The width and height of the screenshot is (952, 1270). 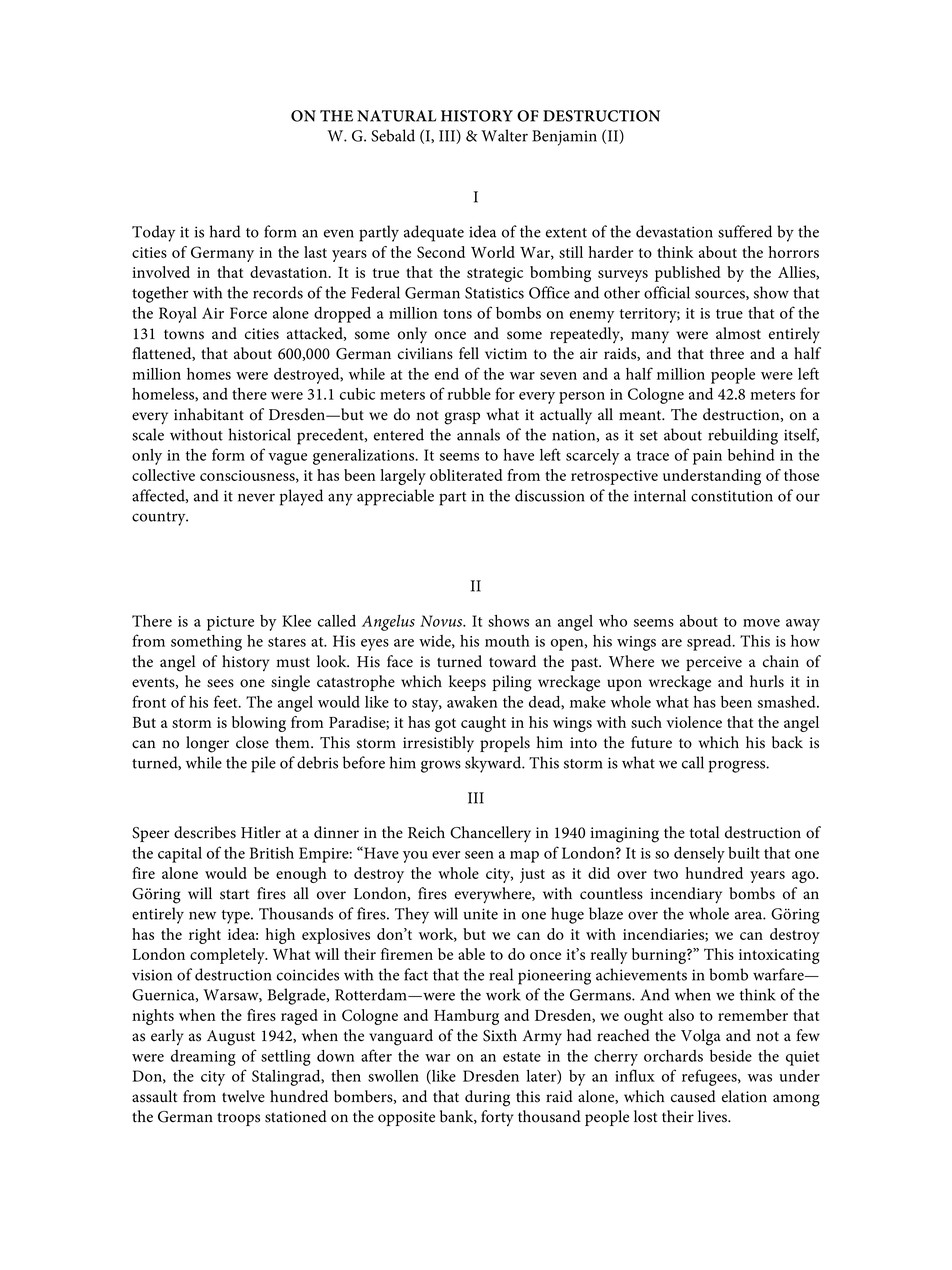 I want to click on suffered, so click(x=745, y=231).
